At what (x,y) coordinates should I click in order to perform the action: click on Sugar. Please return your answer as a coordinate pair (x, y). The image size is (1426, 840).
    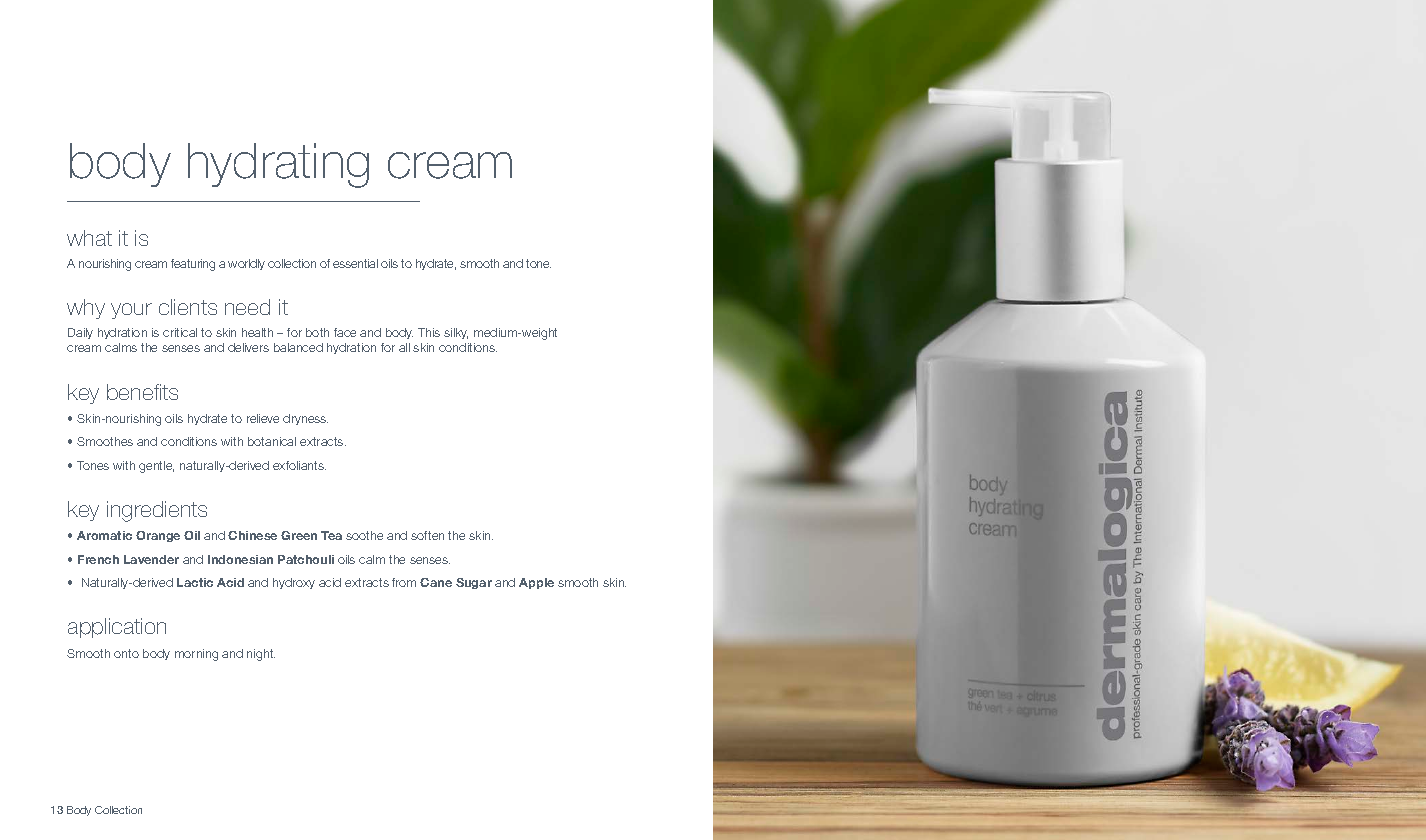
    Looking at the image, I should click on (474, 583).
